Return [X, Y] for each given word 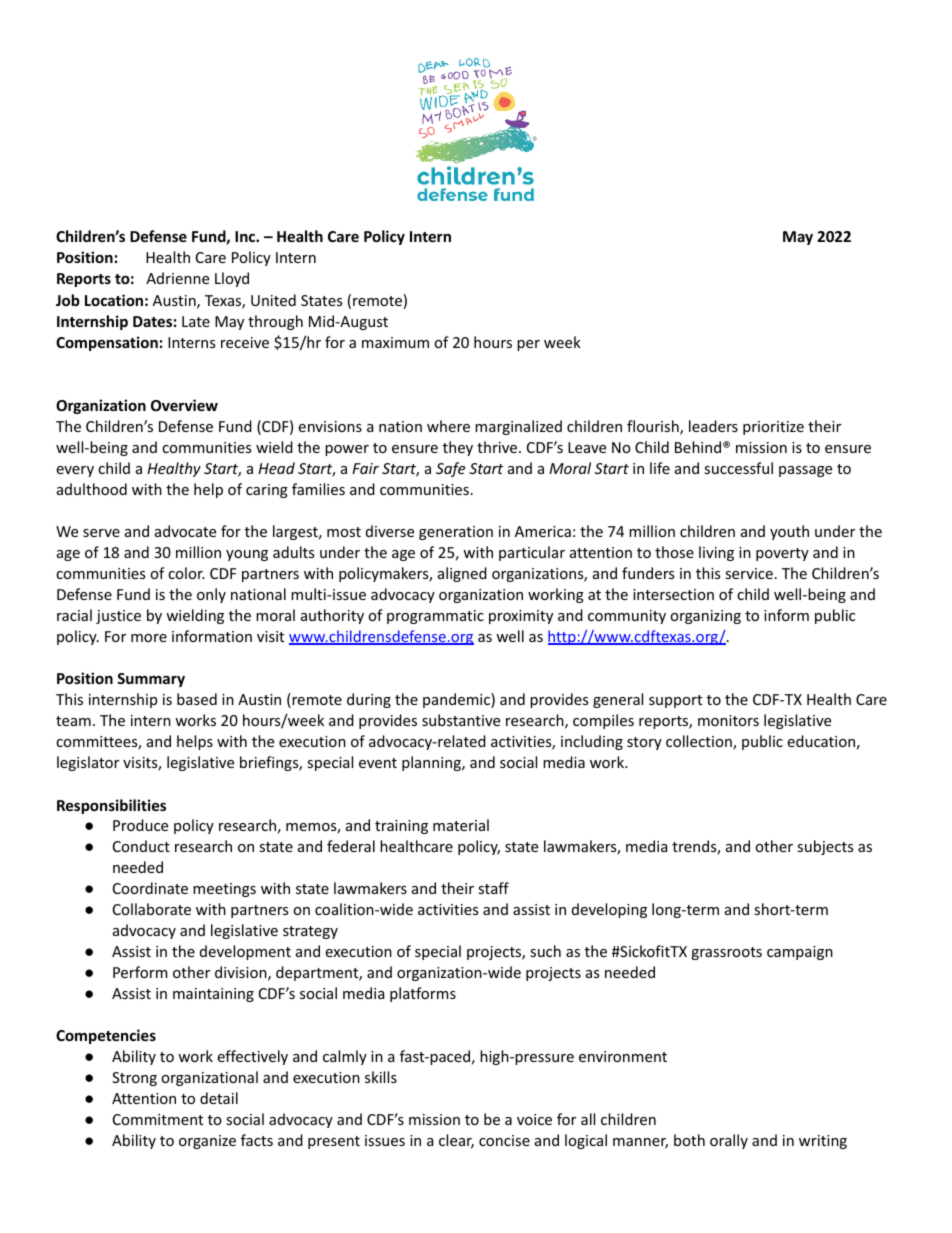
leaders [713, 426]
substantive [461, 720]
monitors [728, 720]
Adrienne [177, 278]
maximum [395, 342]
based [197, 699]
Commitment [158, 1119]
